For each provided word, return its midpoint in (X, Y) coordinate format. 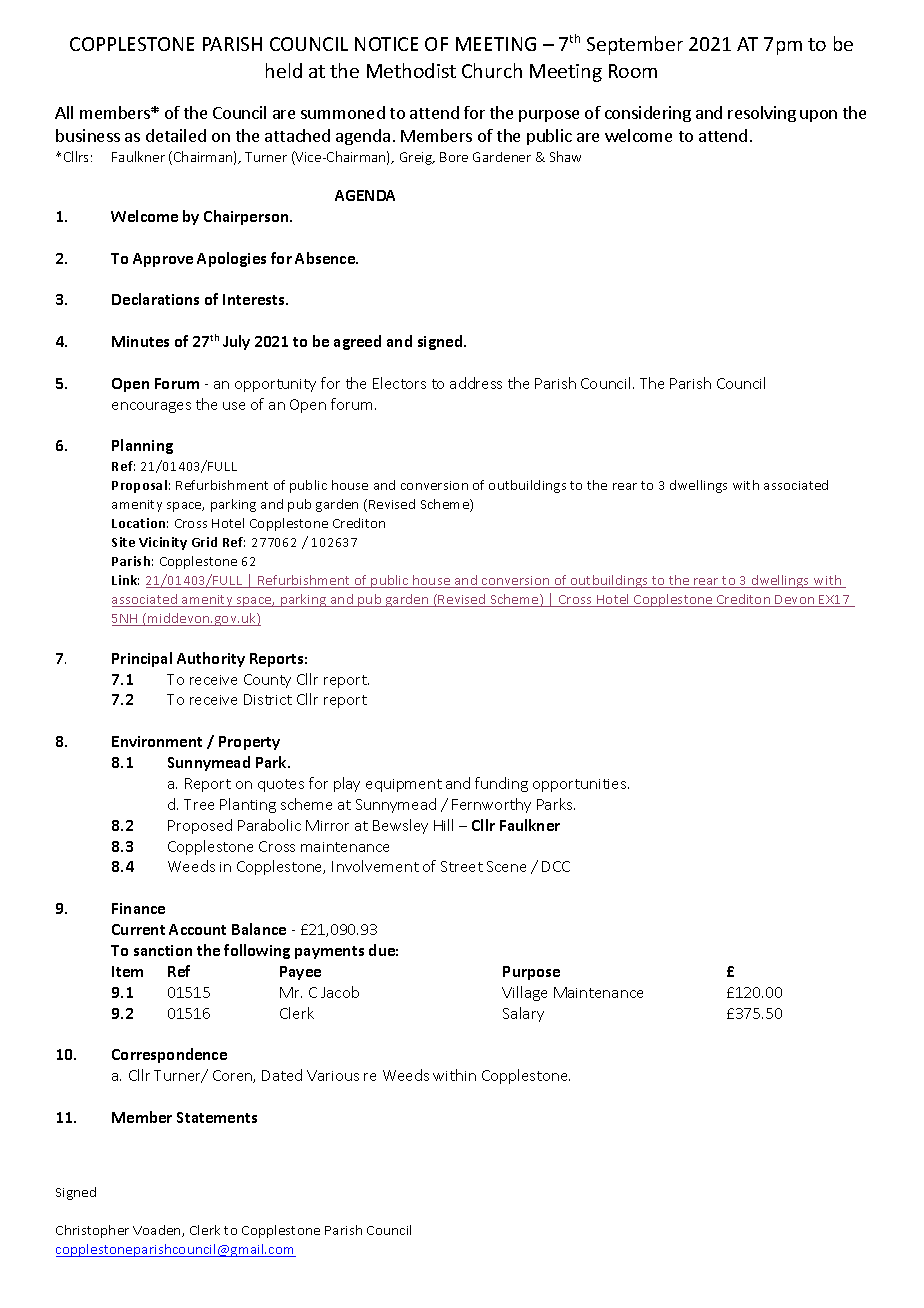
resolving (762, 114)
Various (333, 1075)
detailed (176, 135)
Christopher (92, 1231)
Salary (523, 1014)
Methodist (411, 70)
